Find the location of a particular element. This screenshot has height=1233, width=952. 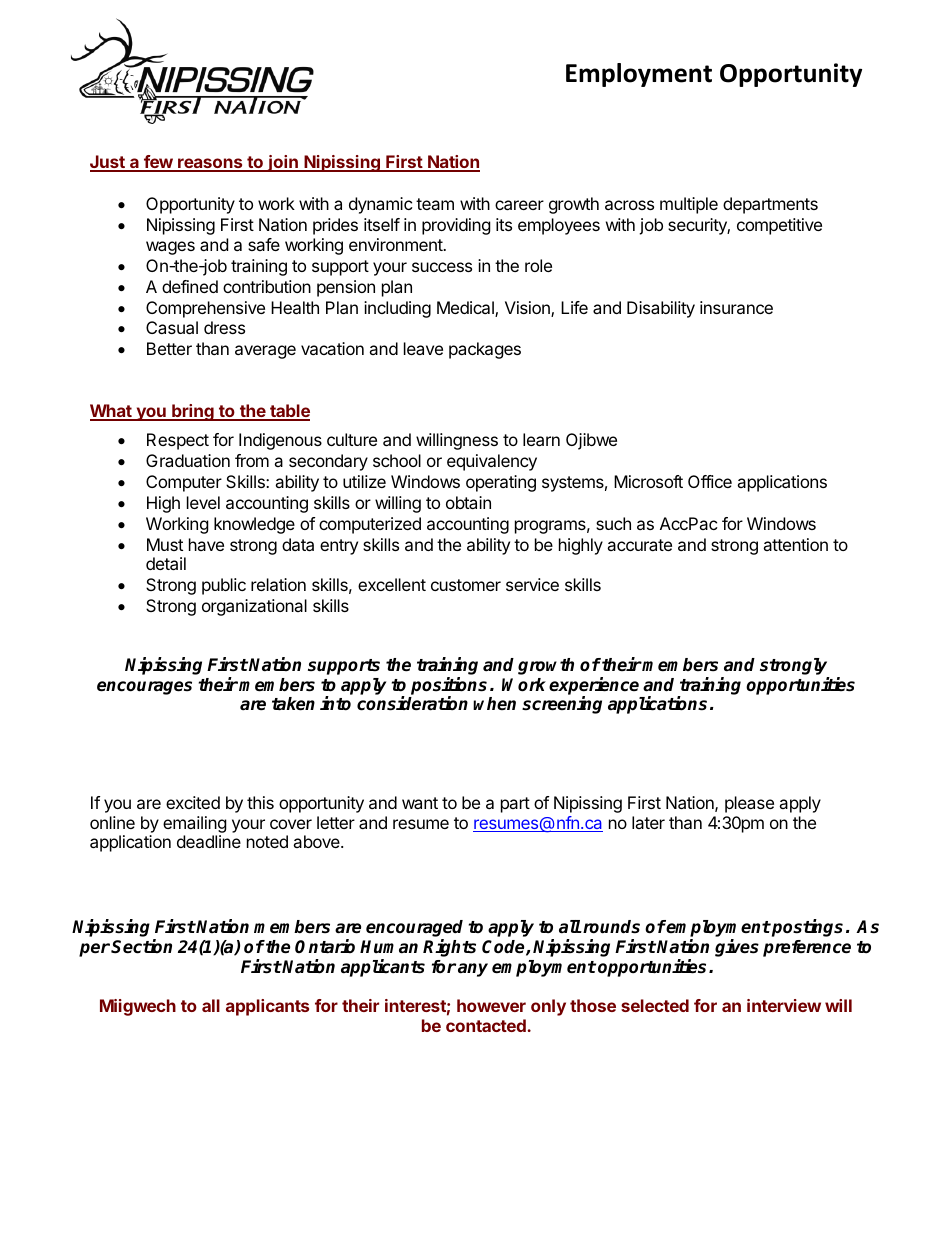

team is located at coordinates (435, 204).
